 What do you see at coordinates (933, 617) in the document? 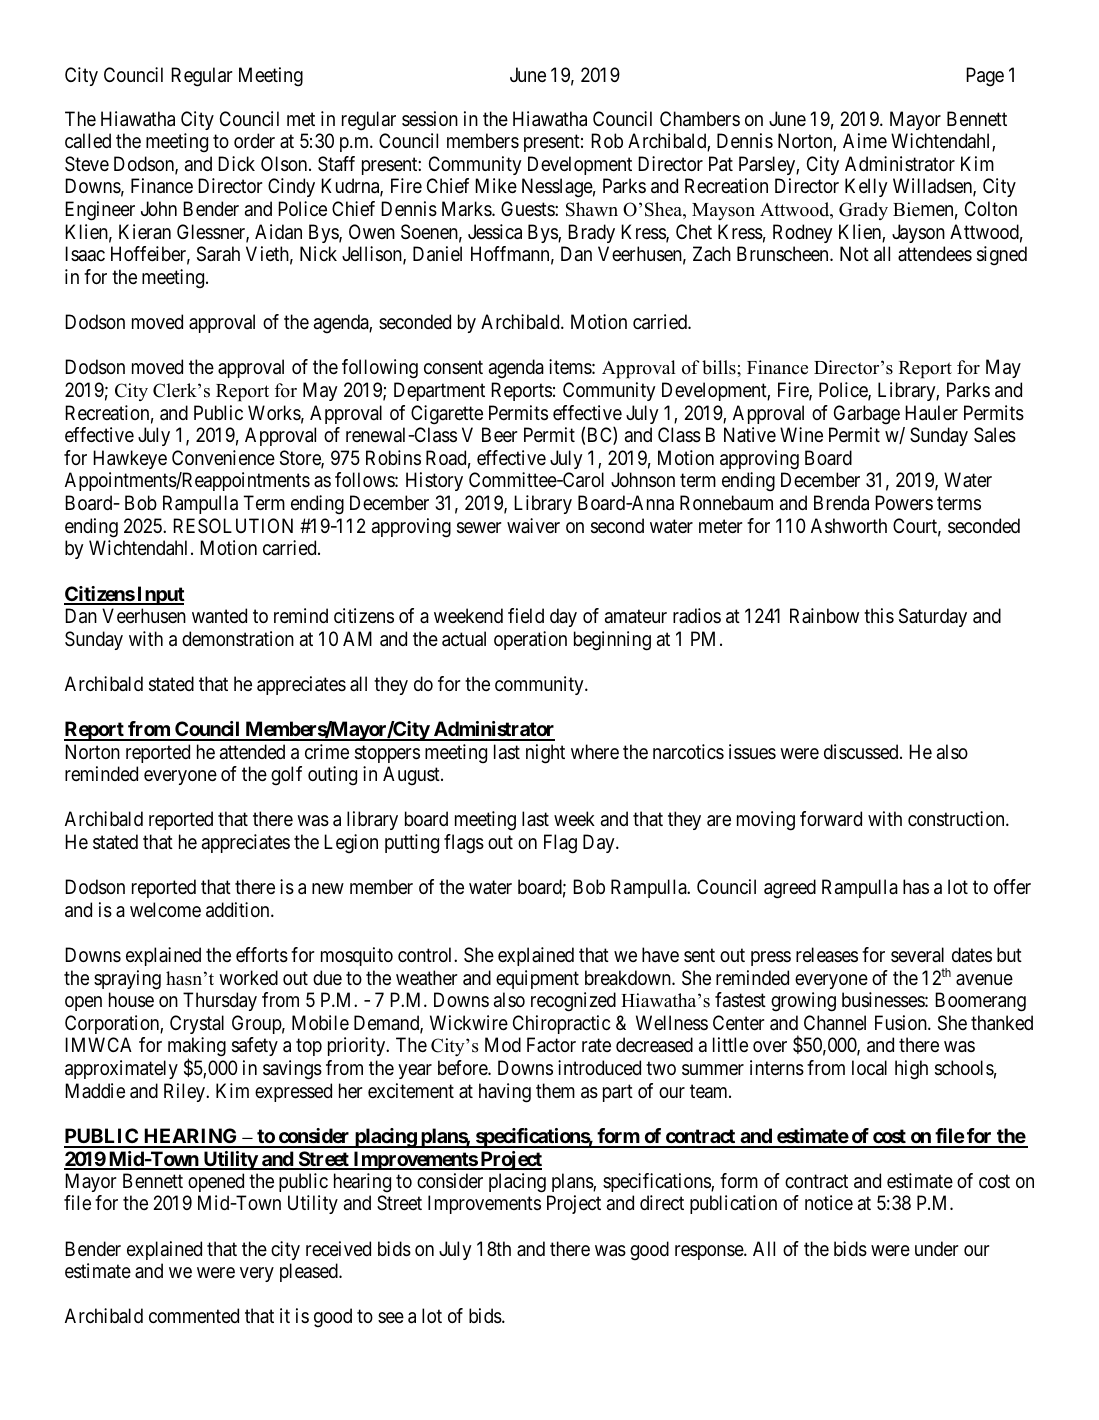
I see `Saturday` at bounding box center [933, 617].
